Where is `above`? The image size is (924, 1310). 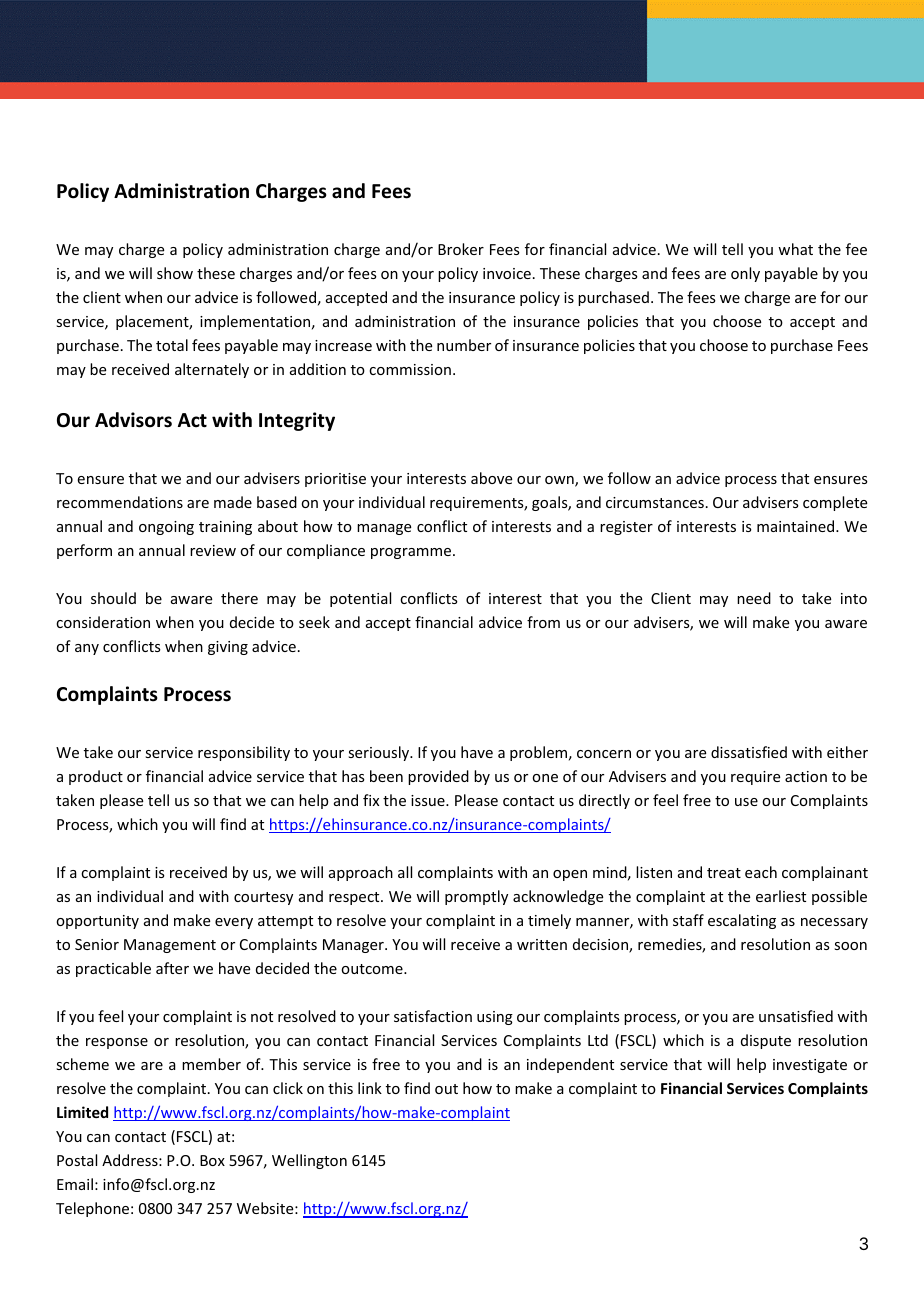
above is located at coordinates (491, 478).
